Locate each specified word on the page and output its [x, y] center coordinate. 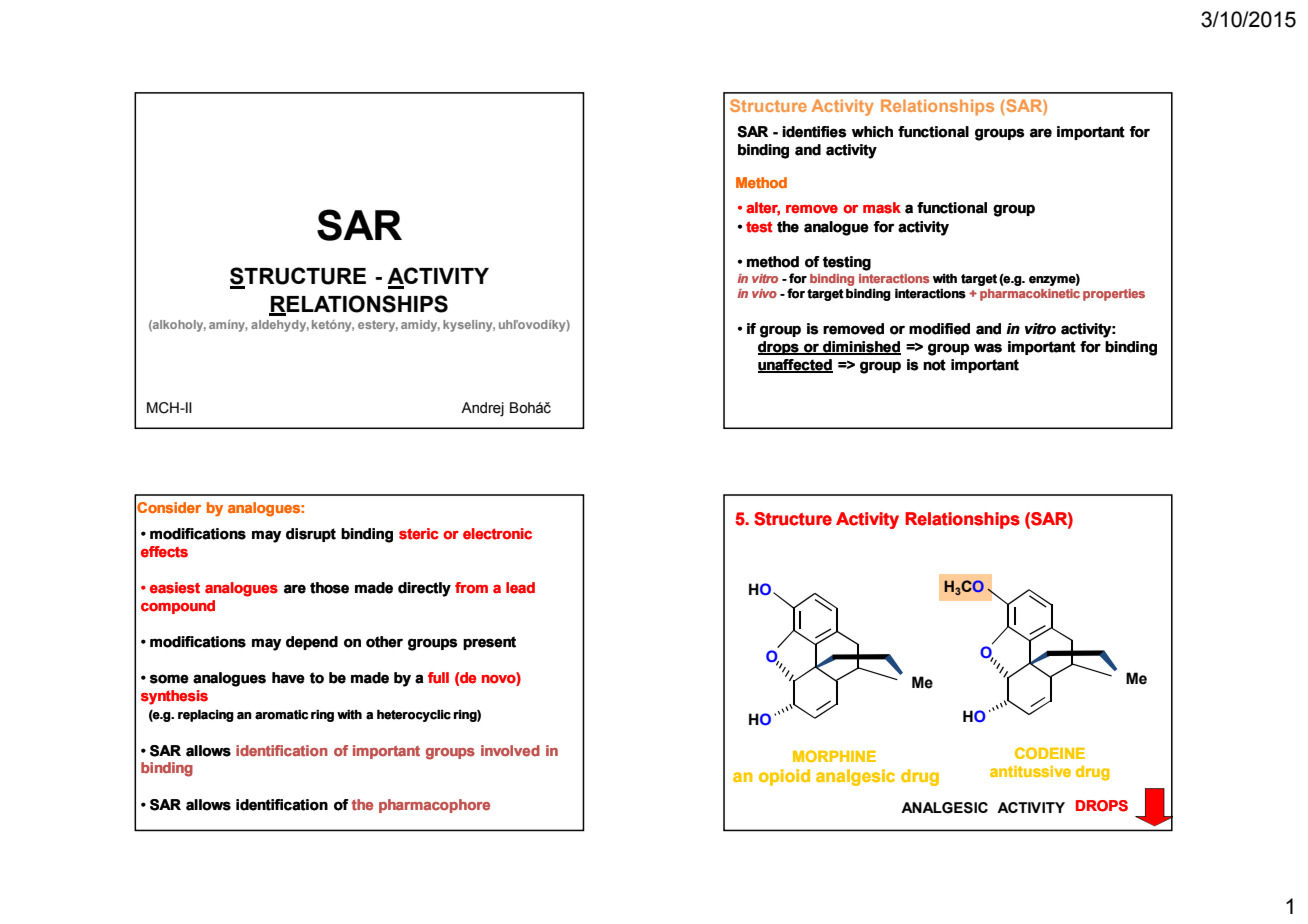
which [872, 132]
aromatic [281, 714]
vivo [764, 294]
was [988, 348]
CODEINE [1050, 753]
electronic [497, 534]
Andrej [482, 409]
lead [520, 588]
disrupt [311, 535]
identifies [814, 132]
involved [510, 751]
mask [882, 208]
